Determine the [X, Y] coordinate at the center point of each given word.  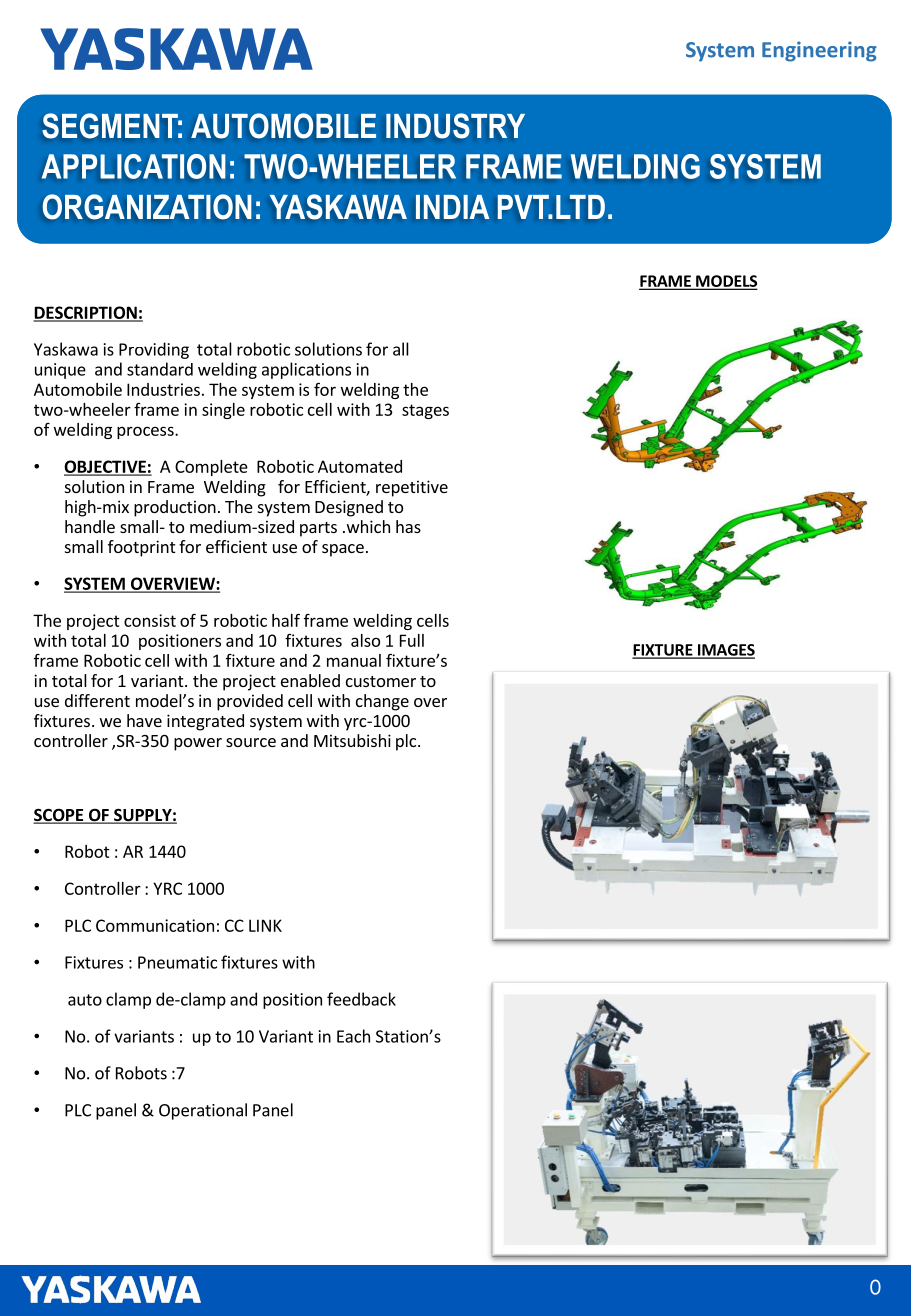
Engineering [819, 51]
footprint [141, 548]
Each [353, 1036]
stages [425, 411]
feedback [361, 999]
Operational [203, 1111]
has [408, 526]
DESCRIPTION [86, 313]
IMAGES [725, 651]
